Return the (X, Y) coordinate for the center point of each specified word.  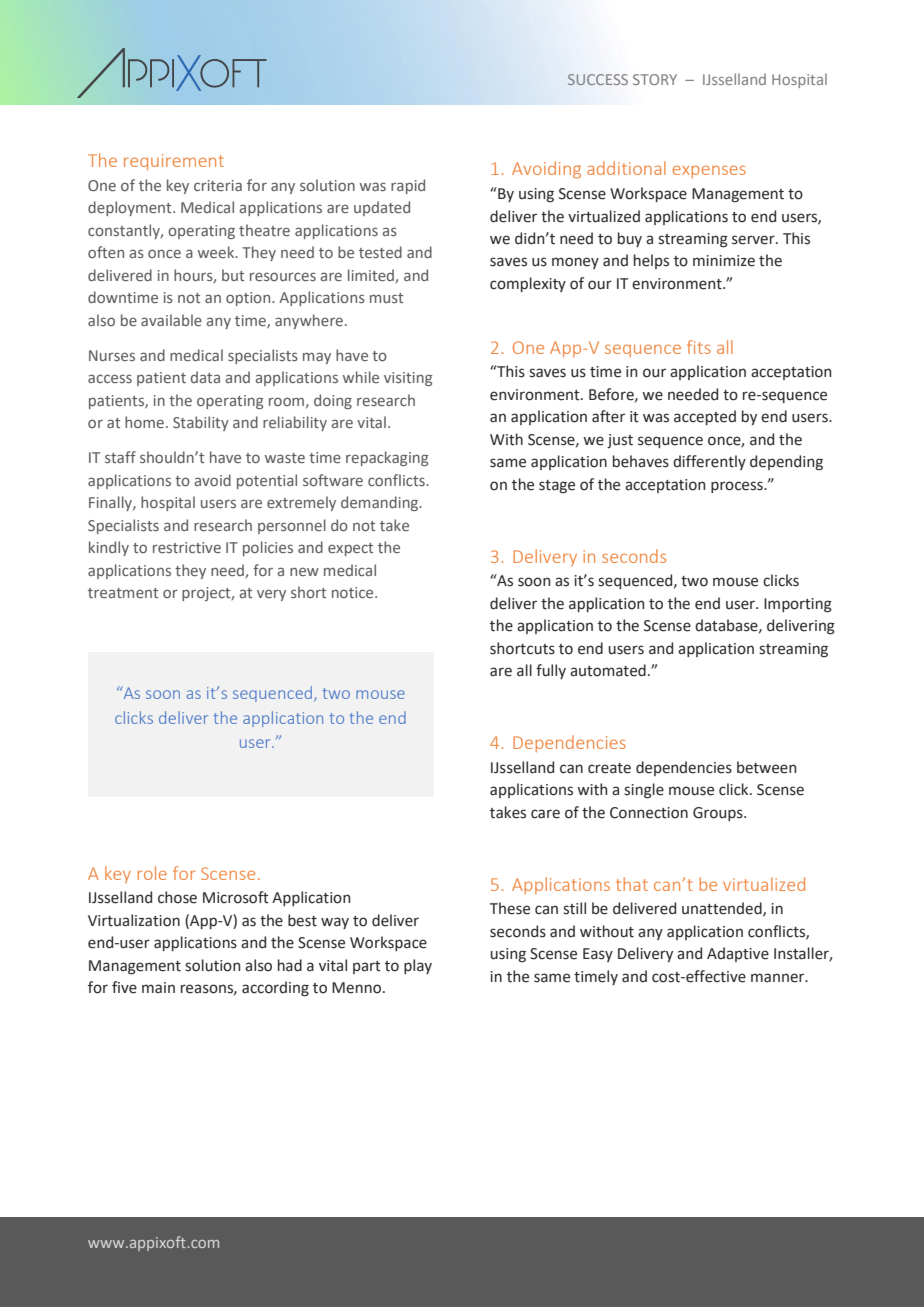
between (766, 767)
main (158, 988)
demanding (381, 503)
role (152, 873)
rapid (408, 186)
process (738, 487)
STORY (655, 79)
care (545, 814)
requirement (174, 162)
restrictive (187, 547)
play (418, 966)
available (171, 320)
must (386, 298)
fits (699, 347)
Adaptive (738, 954)
